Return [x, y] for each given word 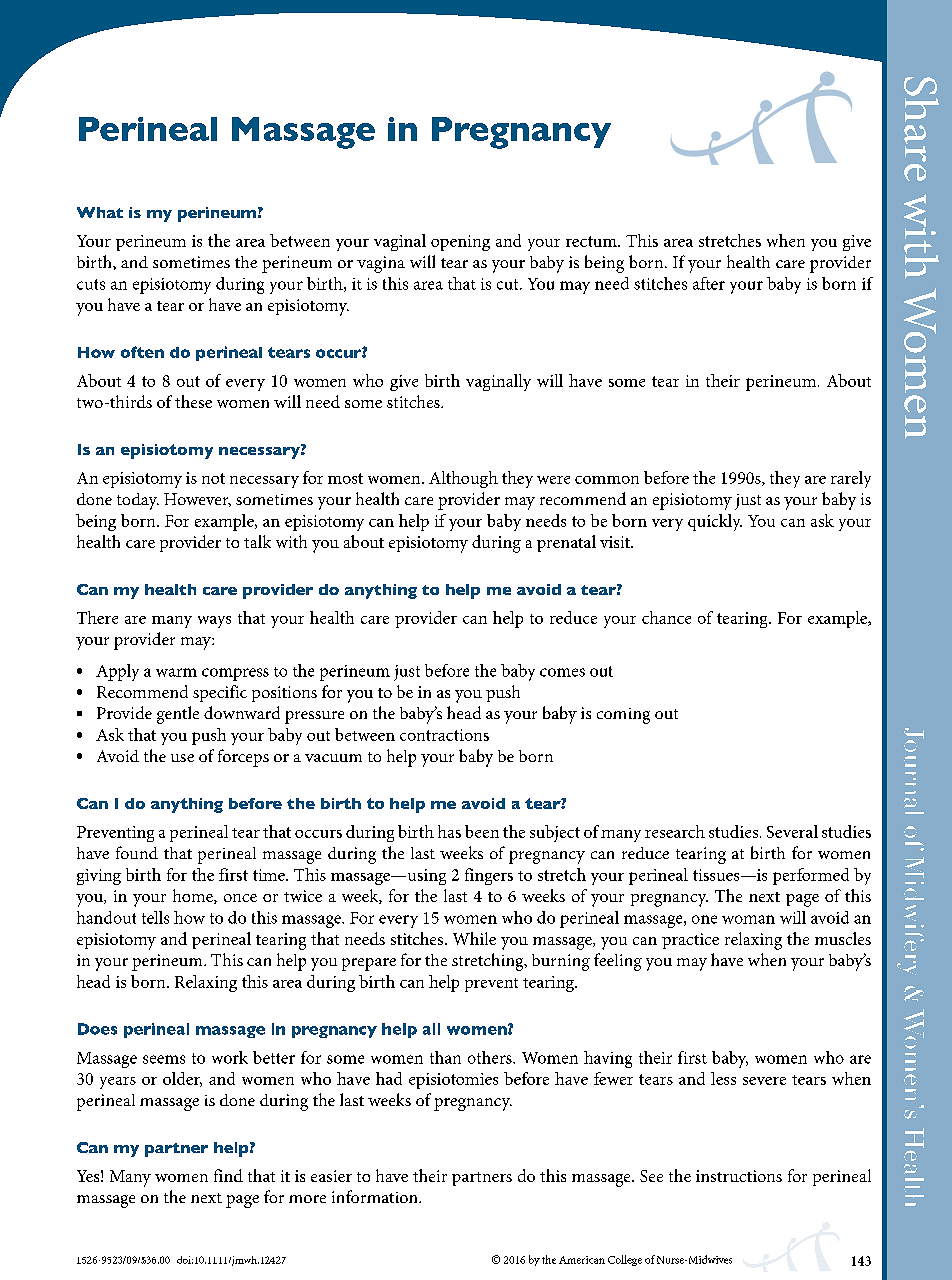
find [228, 1175]
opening [460, 243]
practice [690, 941]
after [709, 283]
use [182, 758]
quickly [715, 522]
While [474, 938]
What [100, 212]
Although [463, 479]
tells [155, 917]
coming [623, 716]
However [197, 500]
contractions [444, 735]
